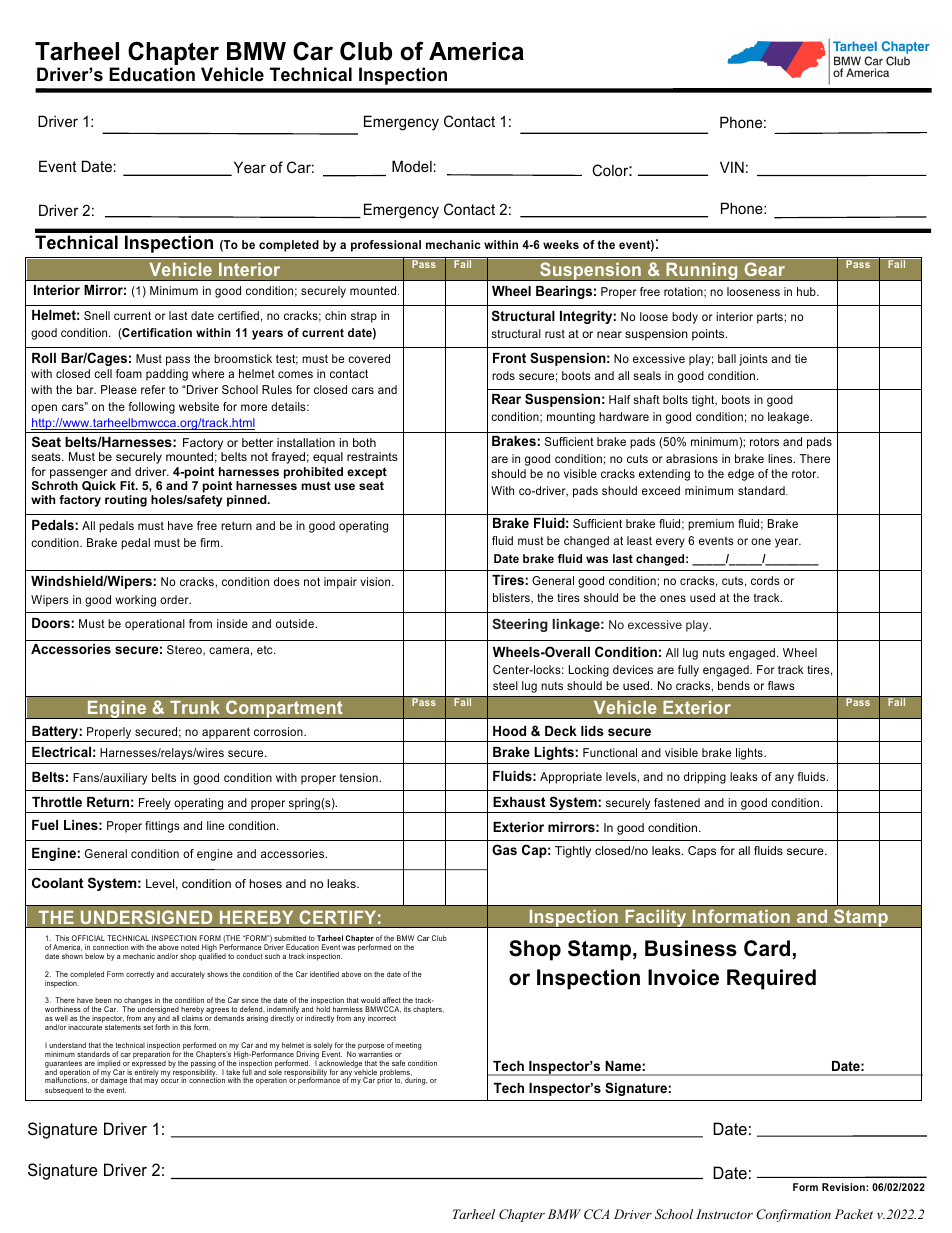  Describe the element at coordinates (162, 827) in the screenshot. I see `fittings` at that location.
